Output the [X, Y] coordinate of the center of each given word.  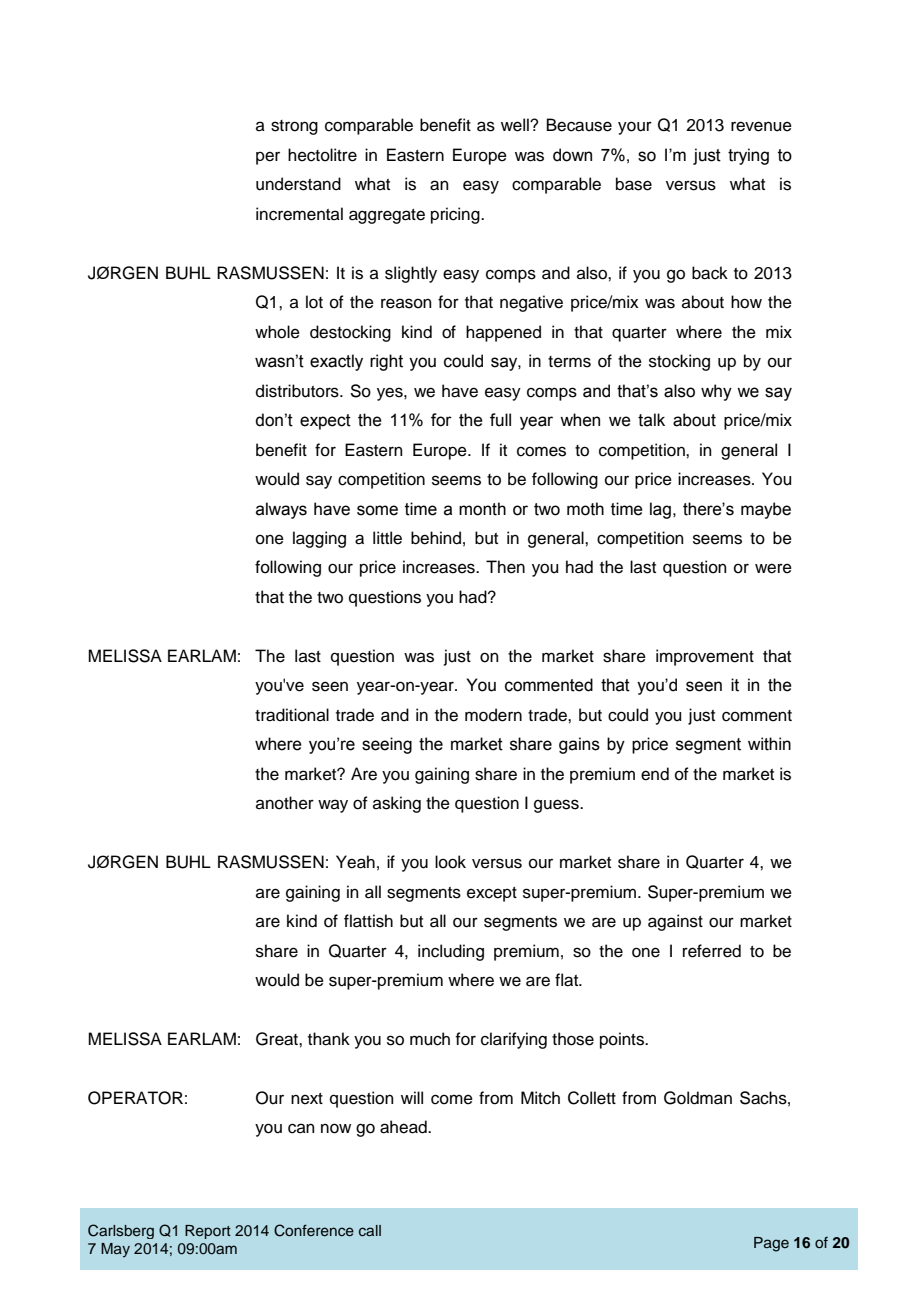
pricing [456, 215]
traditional [292, 715]
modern [493, 715]
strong [294, 127]
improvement [705, 657]
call [370, 1230]
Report [208, 1232]
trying [748, 156]
